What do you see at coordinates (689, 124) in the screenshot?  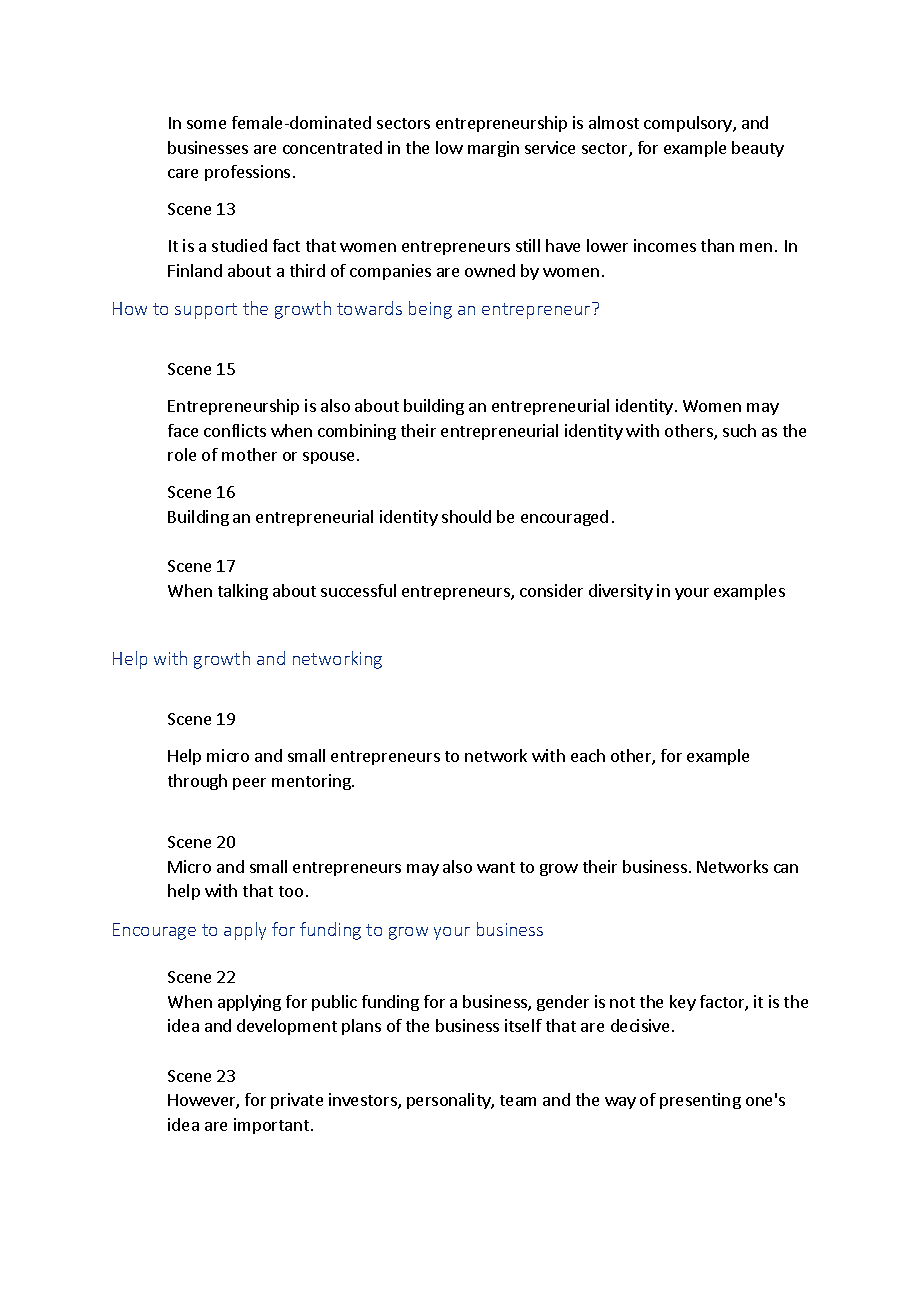 I see `compulsory` at bounding box center [689, 124].
